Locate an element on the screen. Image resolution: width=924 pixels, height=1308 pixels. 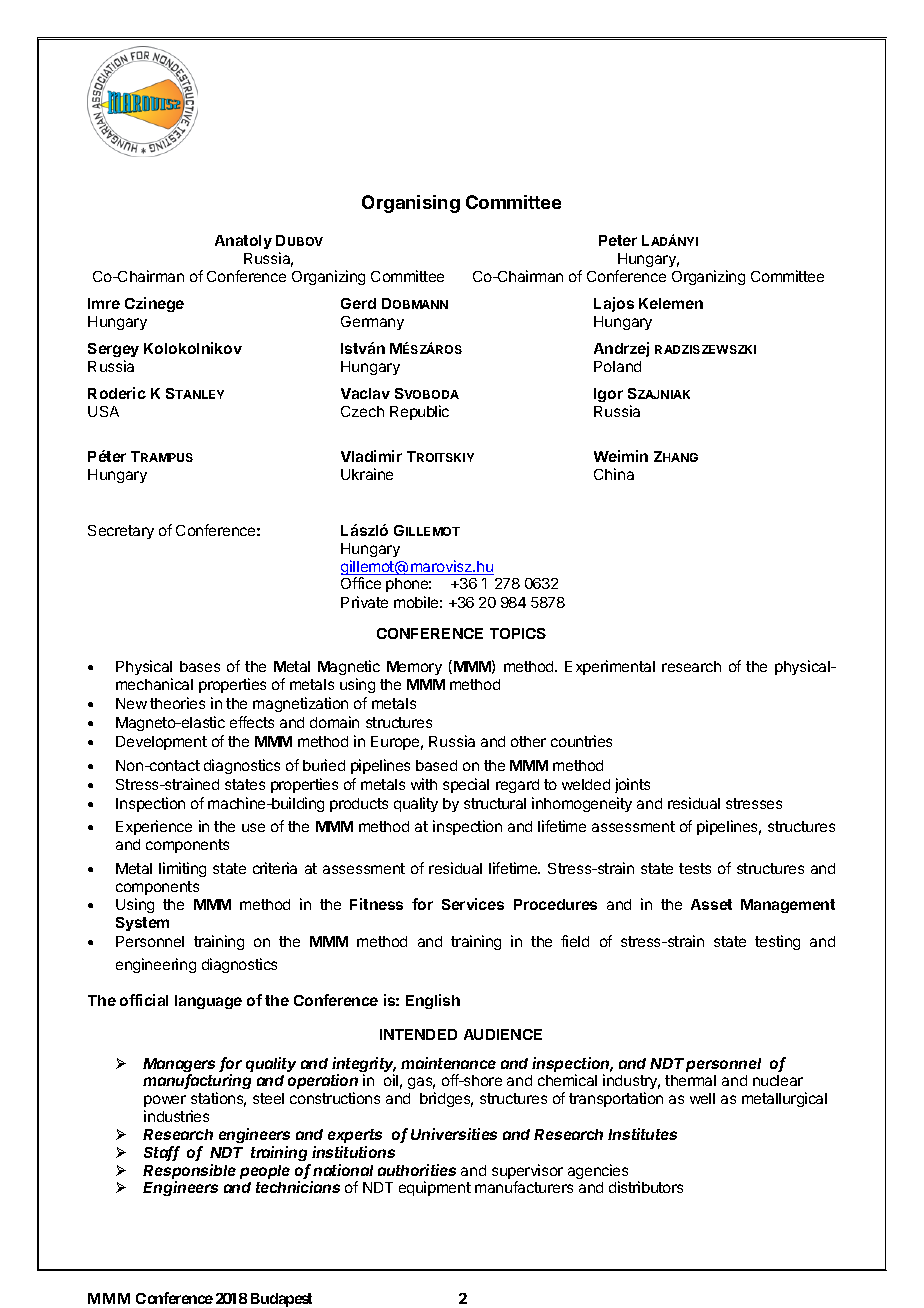
Organising is located at coordinates (411, 204).
